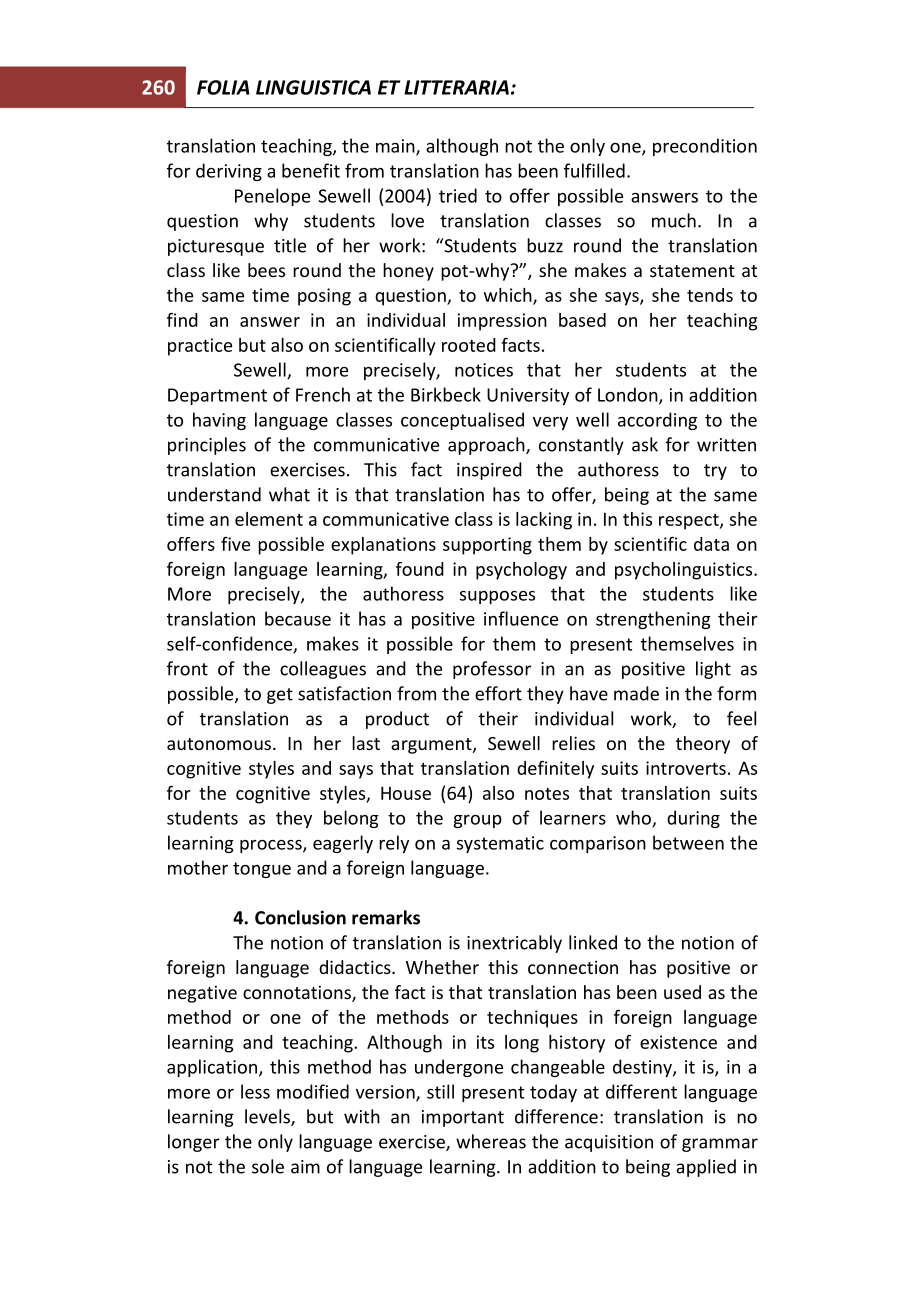 The width and height of the page is (924, 1314). What do you see at coordinates (396, 147) in the page?
I see `main` at bounding box center [396, 147].
